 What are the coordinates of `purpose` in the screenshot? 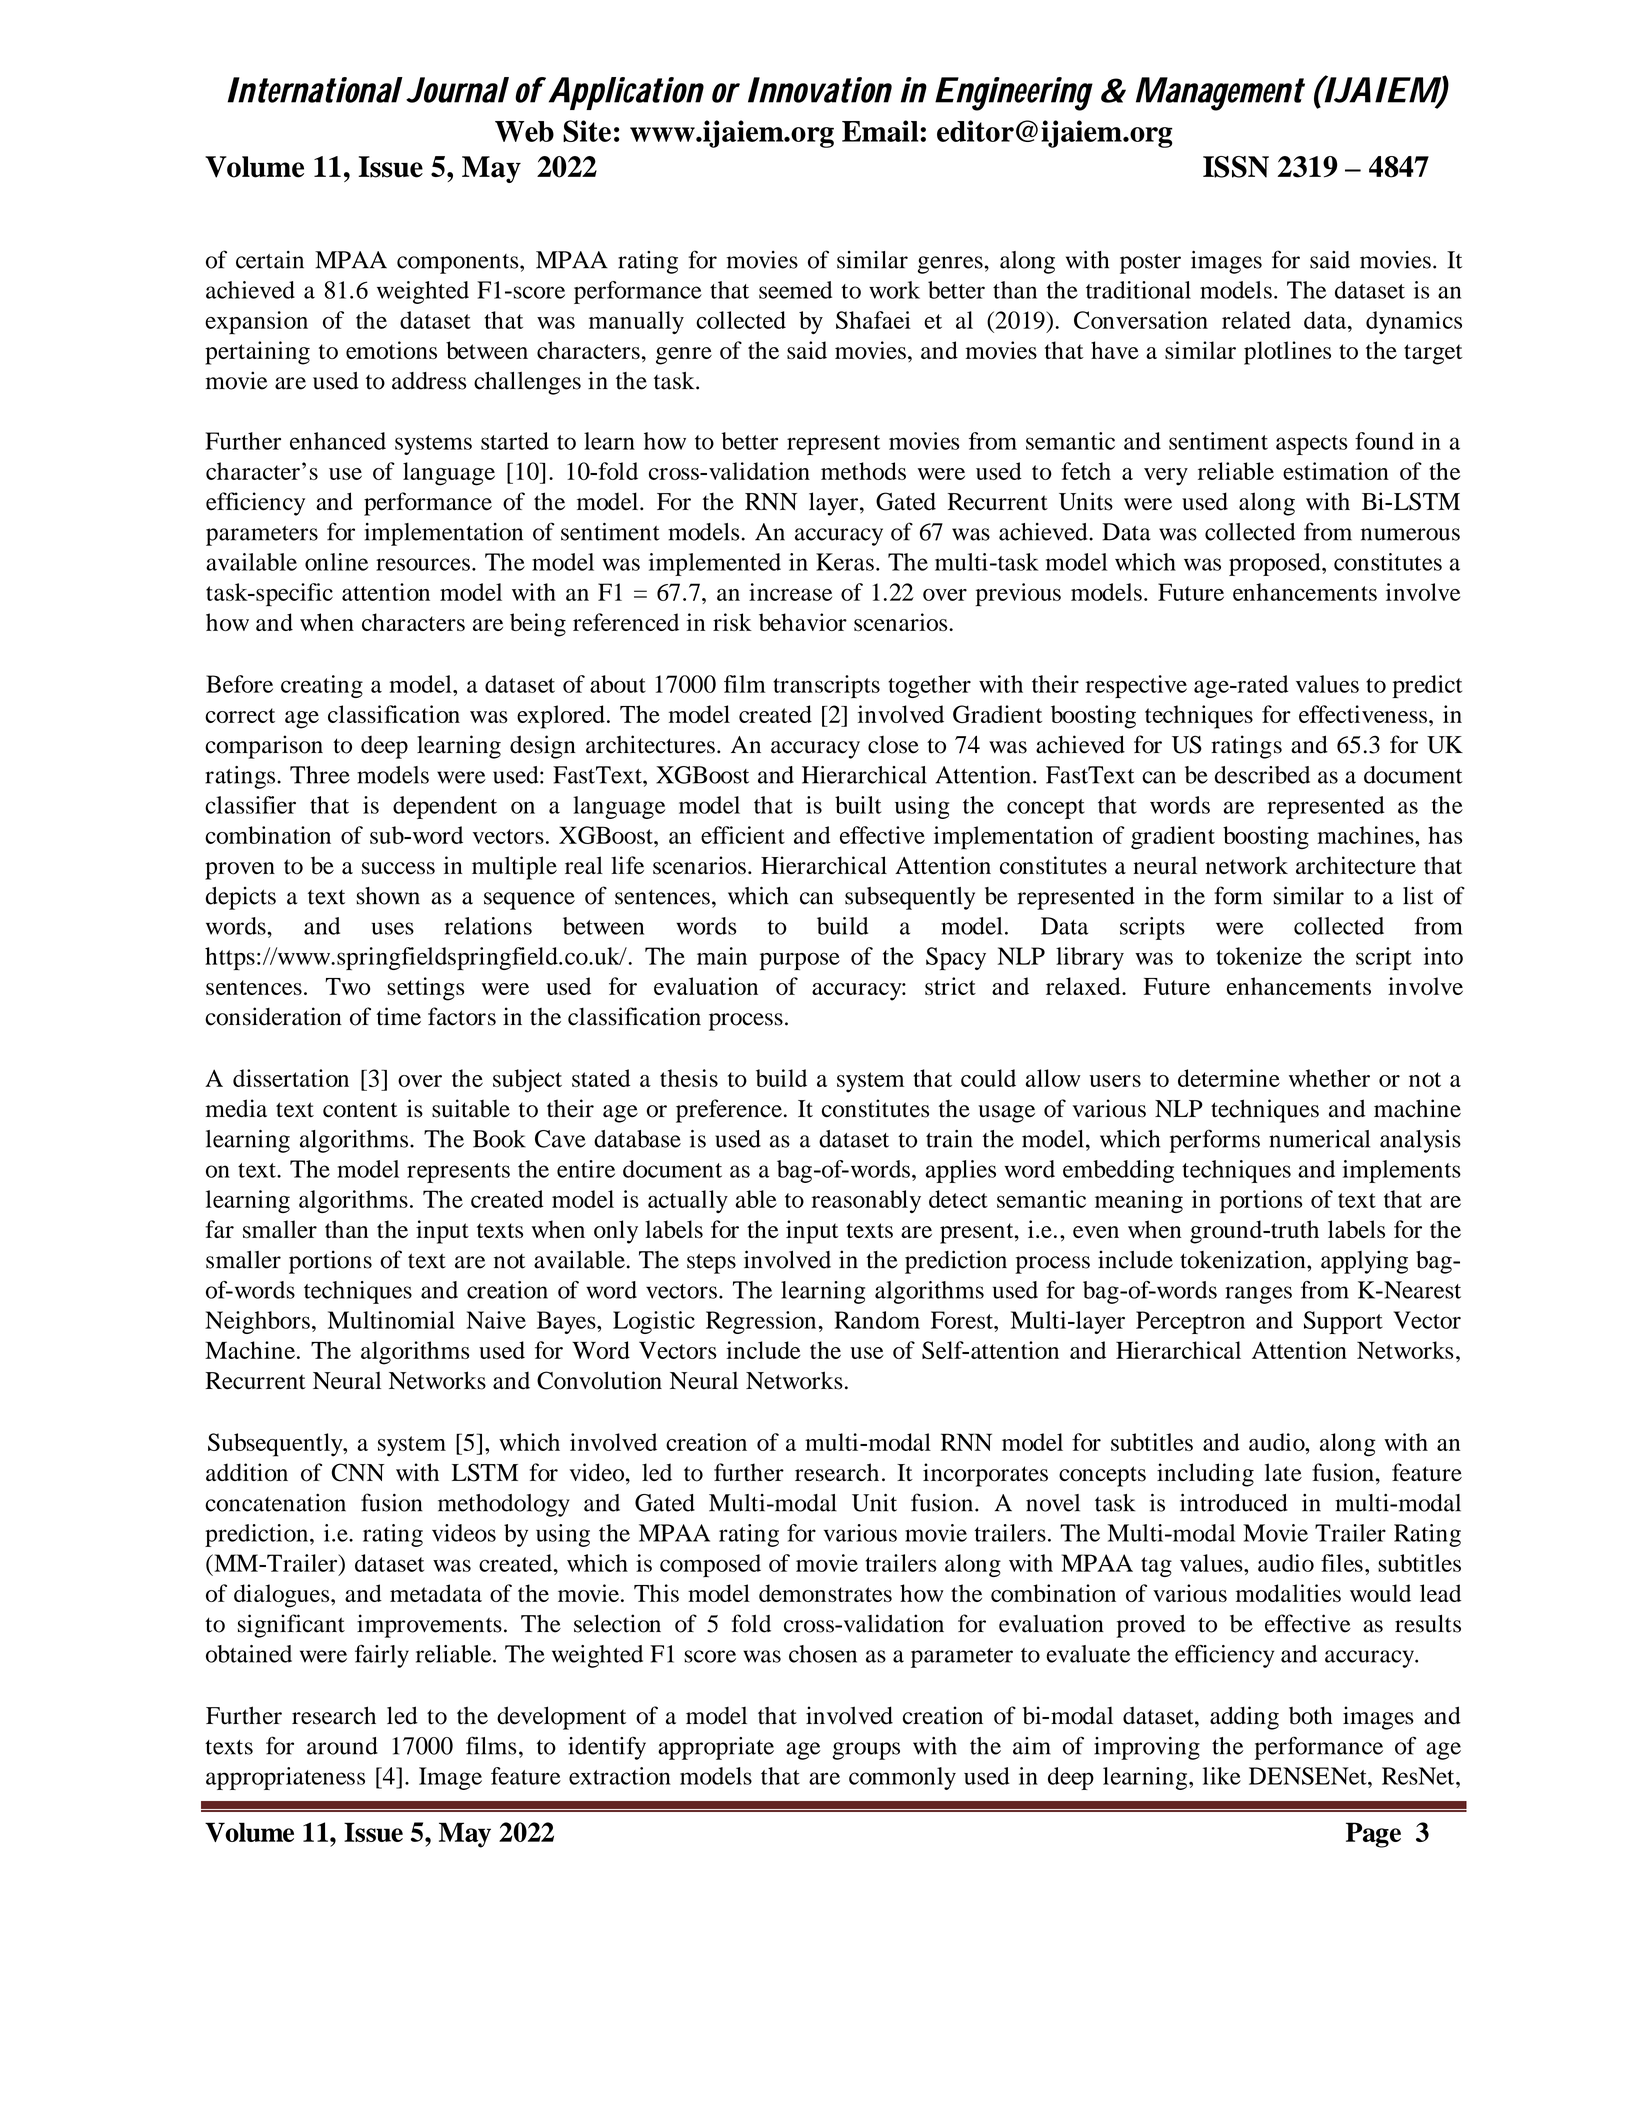 It's located at (800, 961).
